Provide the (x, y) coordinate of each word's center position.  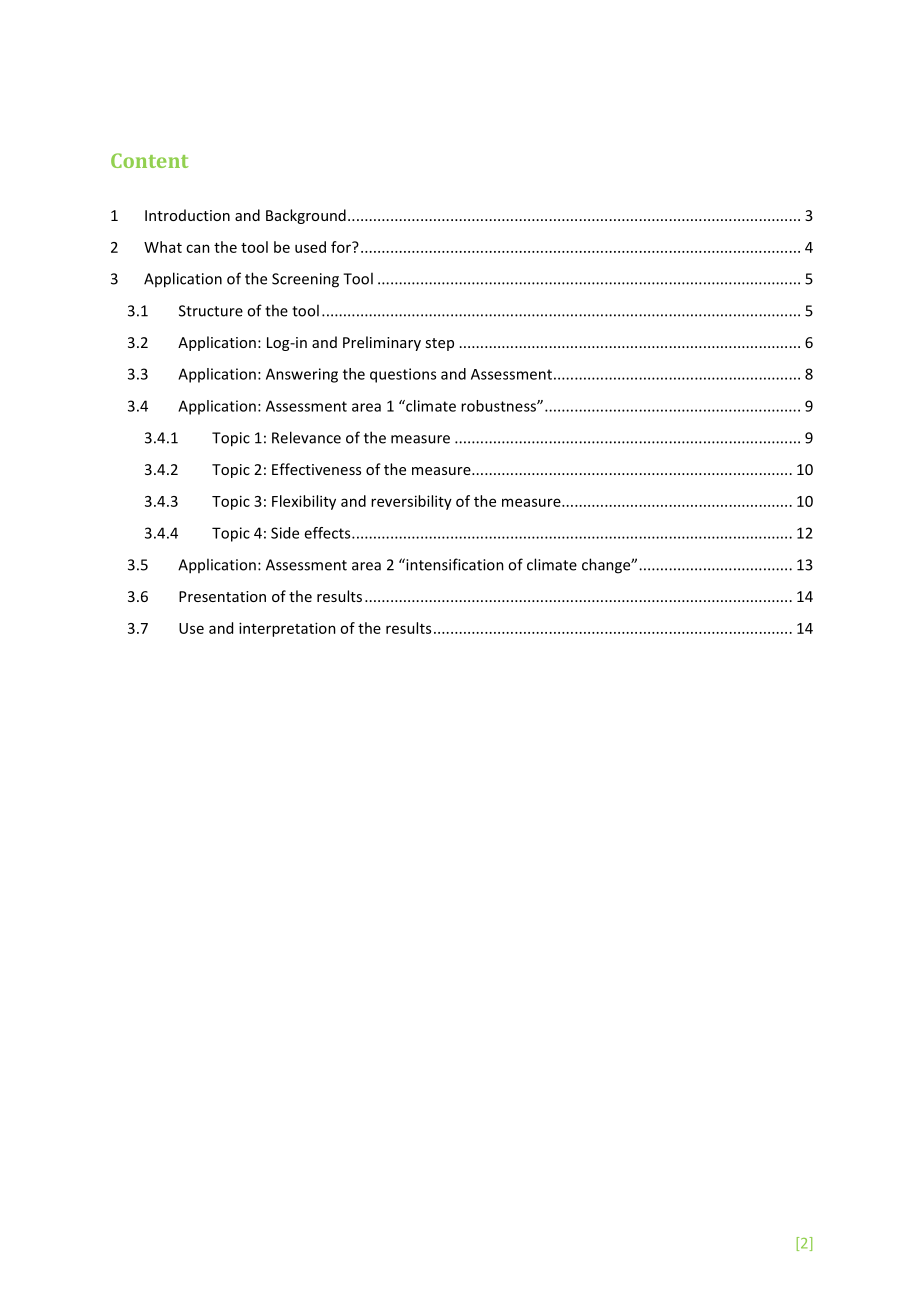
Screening (305, 280)
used (310, 247)
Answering (302, 375)
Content (150, 160)
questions (403, 375)
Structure (211, 311)
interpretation (287, 629)
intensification (454, 564)
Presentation (222, 596)
